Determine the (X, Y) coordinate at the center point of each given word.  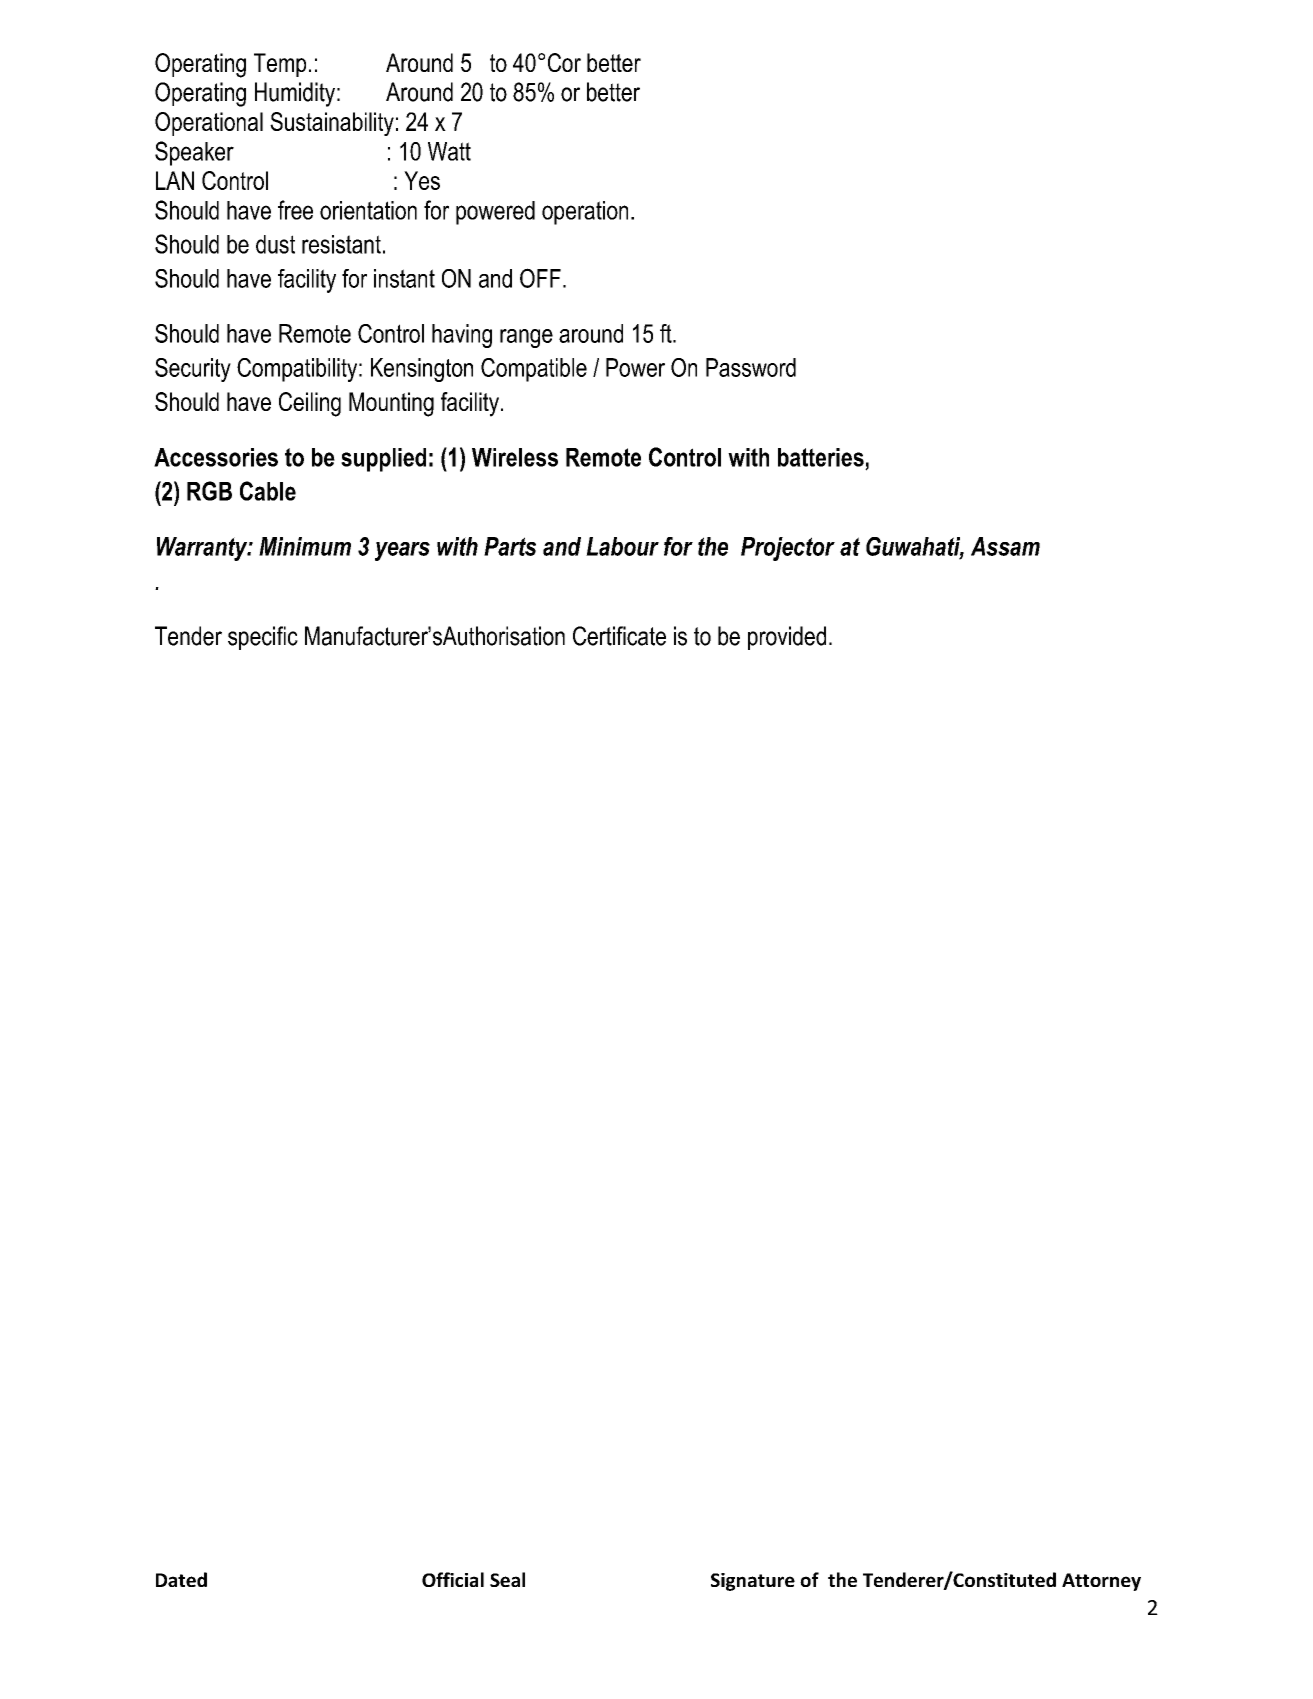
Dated (181, 1579)
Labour (622, 546)
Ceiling (310, 404)
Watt (449, 151)
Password (751, 367)
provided (787, 638)
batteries (821, 457)
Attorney (1101, 1582)
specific (263, 638)
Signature (753, 1582)
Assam (1005, 546)
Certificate (619, 636)
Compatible (534, 370)
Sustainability (332, 124)
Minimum (305, 546)
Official (453, 1579)
